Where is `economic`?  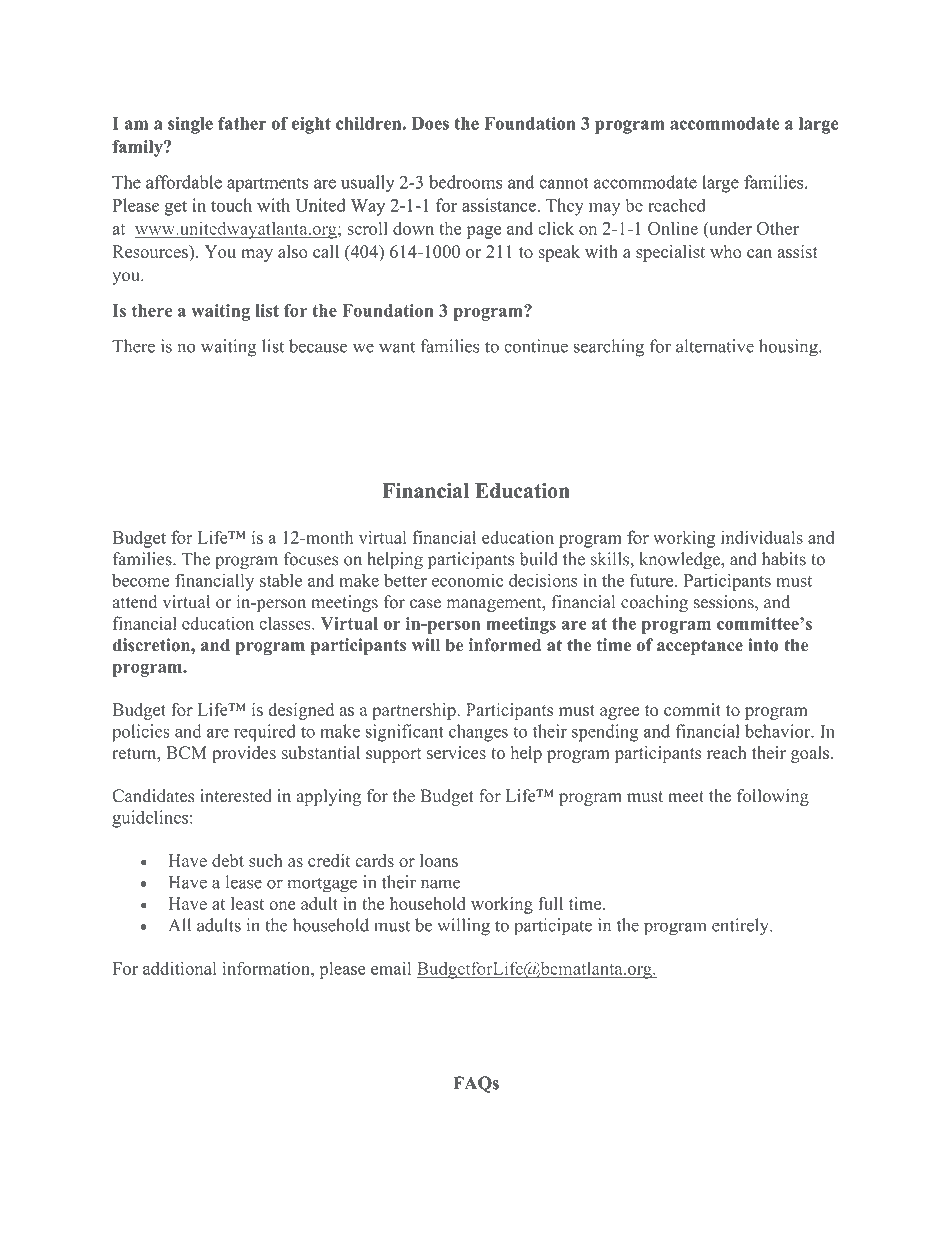 economic is located at coordinates (467, 580).
